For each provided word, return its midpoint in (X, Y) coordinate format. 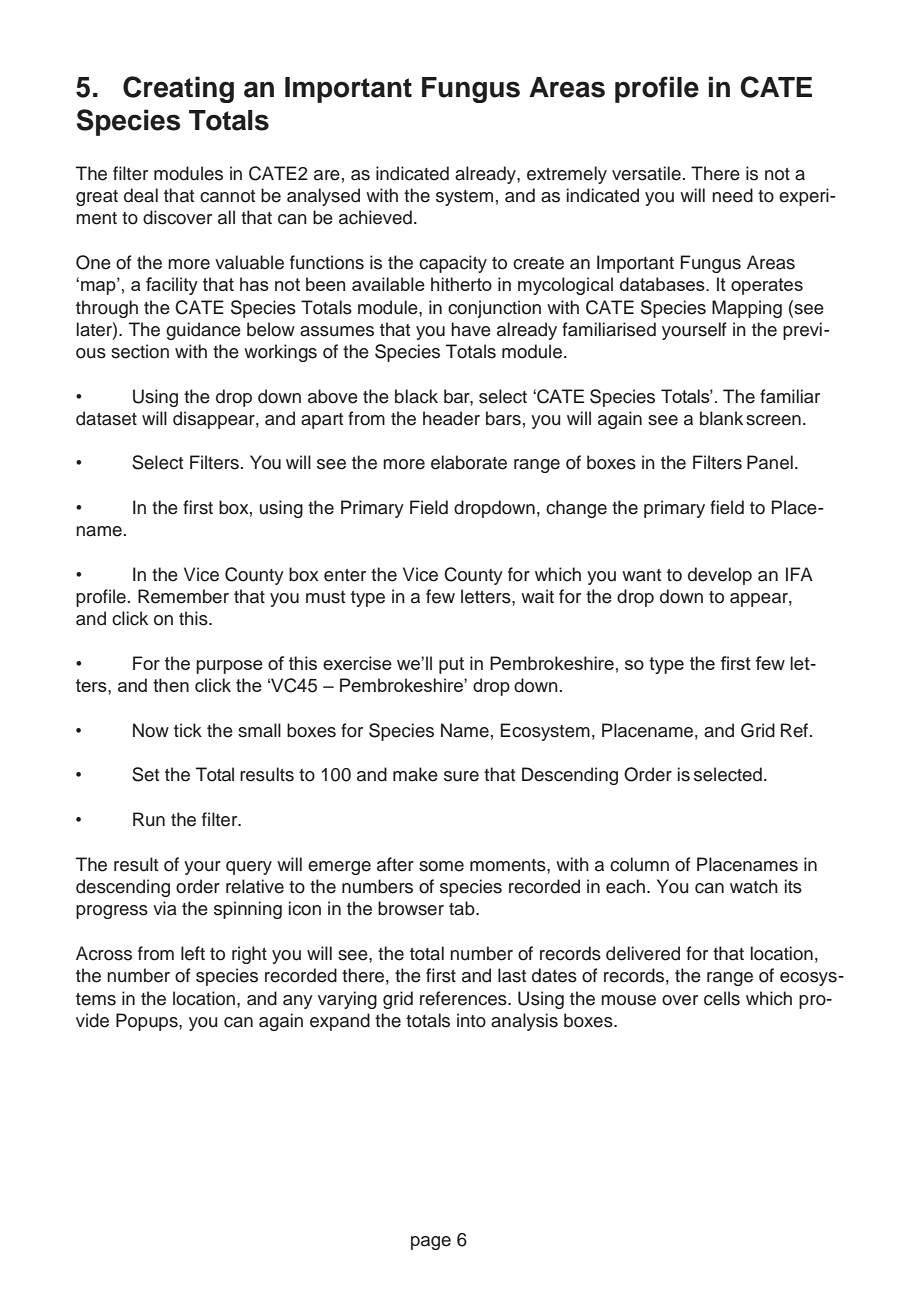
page (431, 1243)
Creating (178, 89)
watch (754, 886)
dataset (106, 418)
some (441, 866)
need (732, 195)
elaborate (469, 462)
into (471, 1020)
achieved (375, 217)
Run (149, 819)
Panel (770, 462)
